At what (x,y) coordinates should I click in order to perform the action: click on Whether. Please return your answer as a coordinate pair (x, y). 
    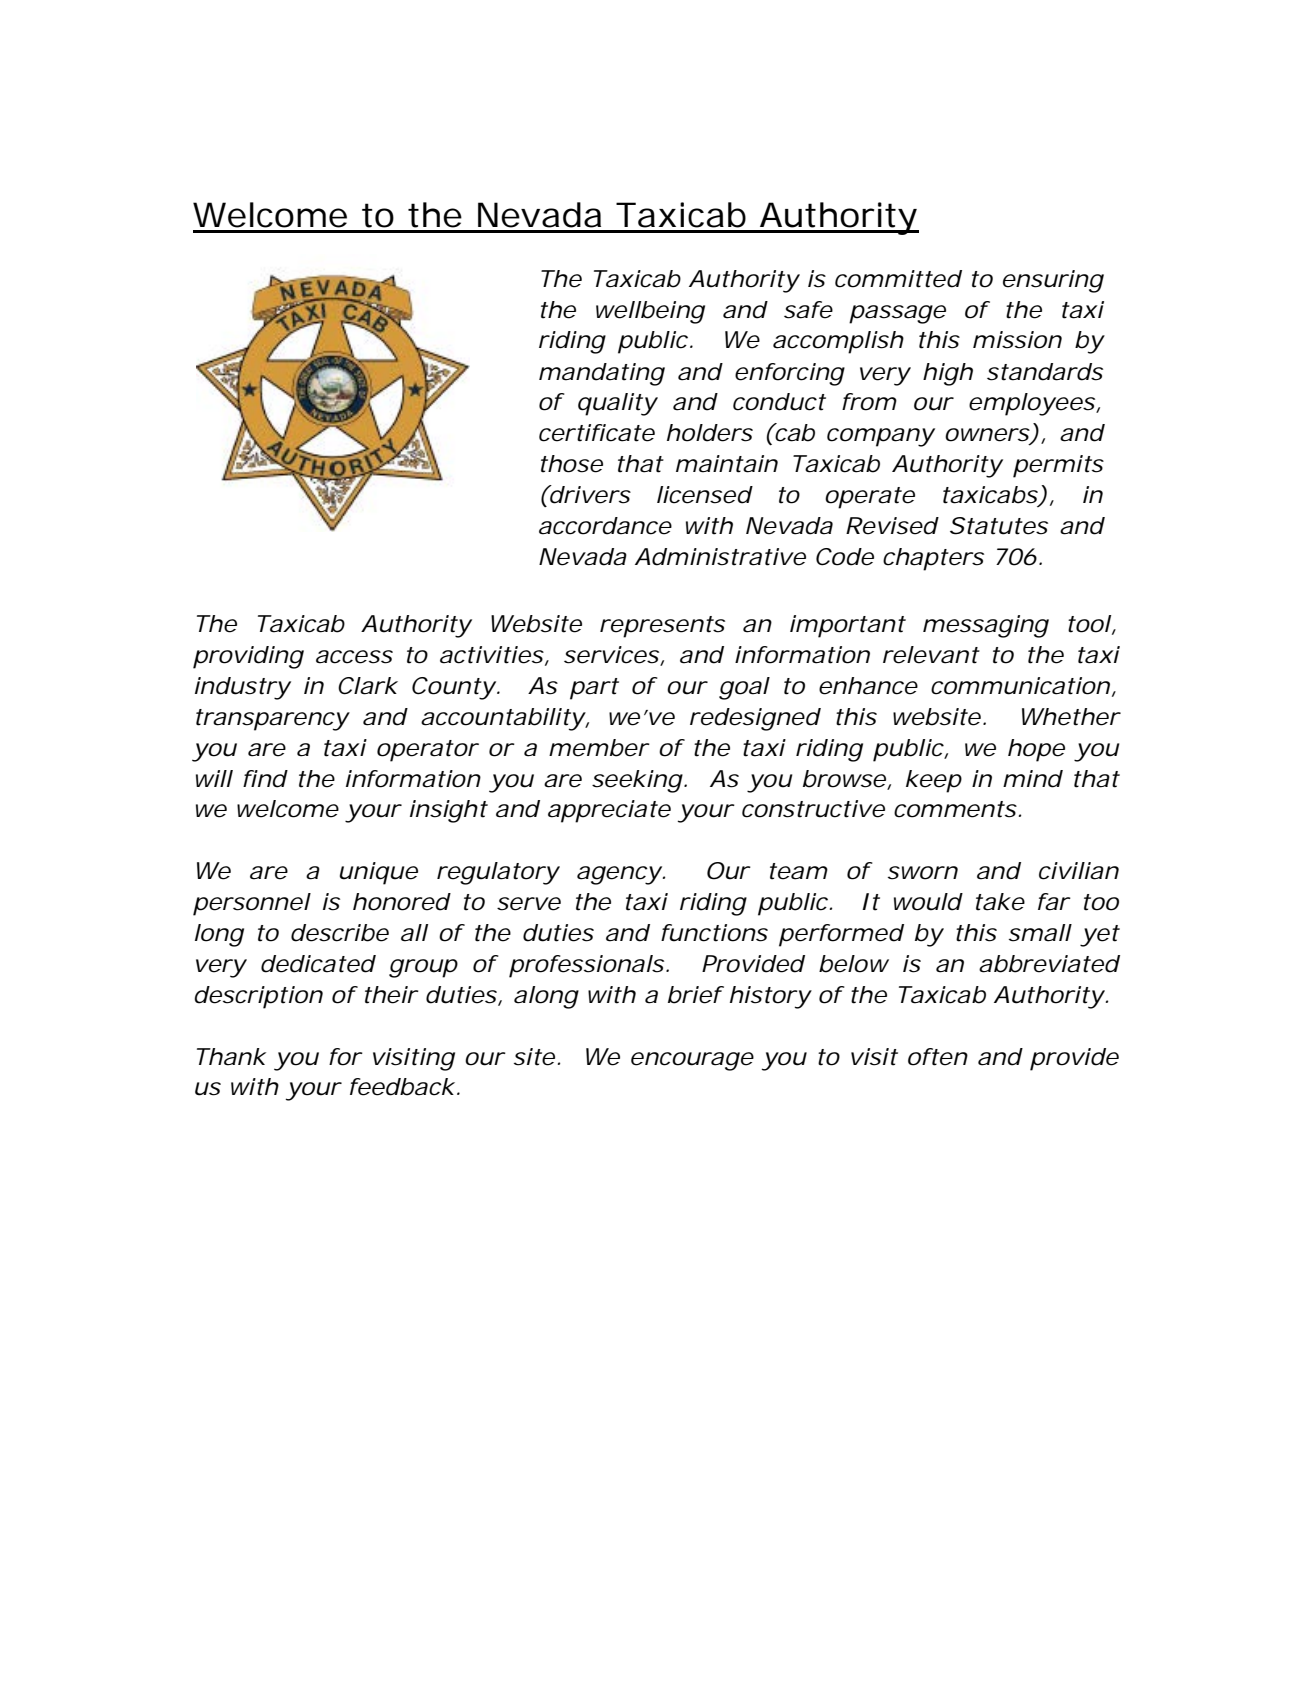
    Looking at the image, I should click on (1071, 717).
